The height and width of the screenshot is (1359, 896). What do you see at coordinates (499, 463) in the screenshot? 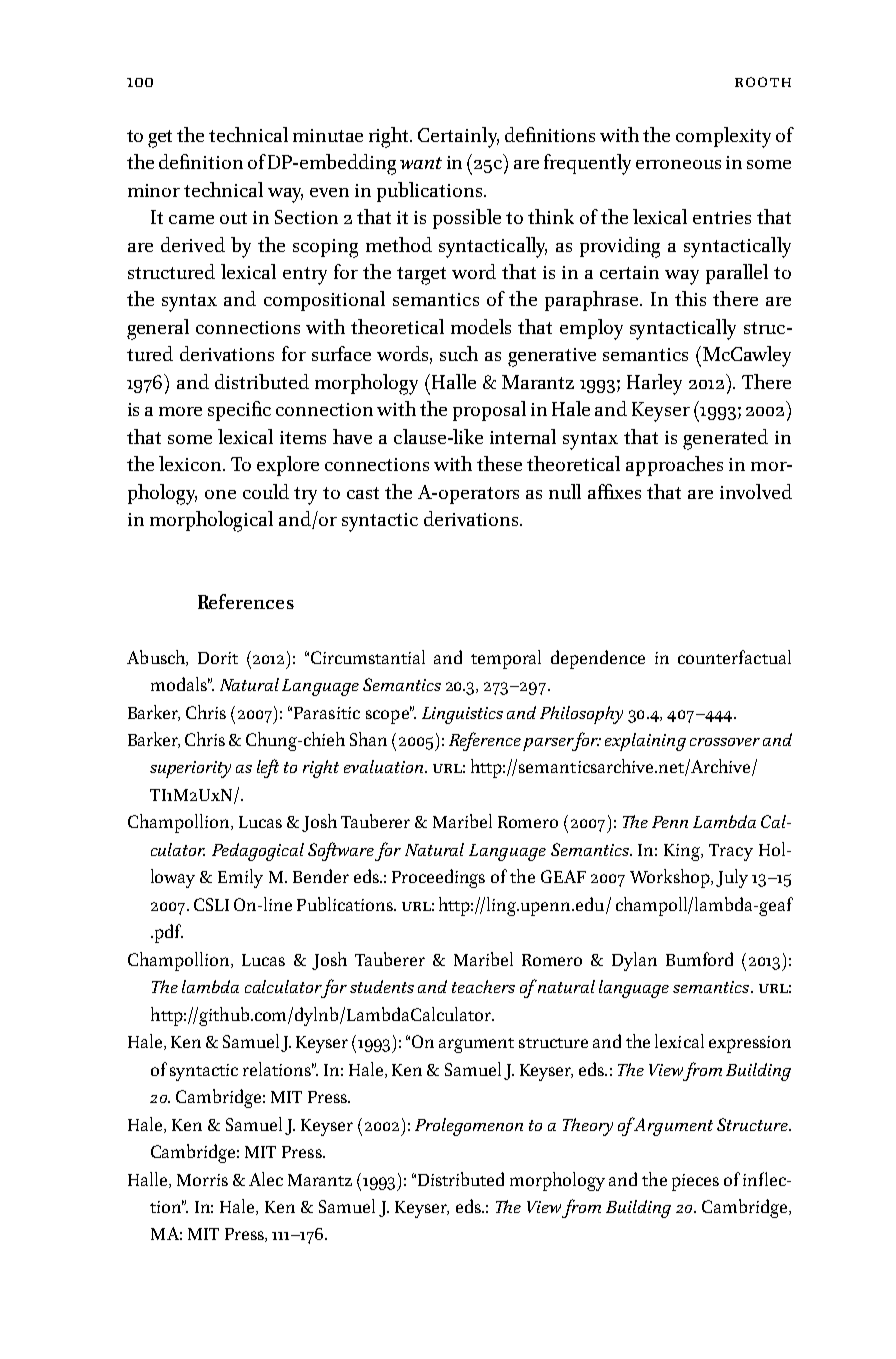
I see `these` at bounding box center [499, 463].
